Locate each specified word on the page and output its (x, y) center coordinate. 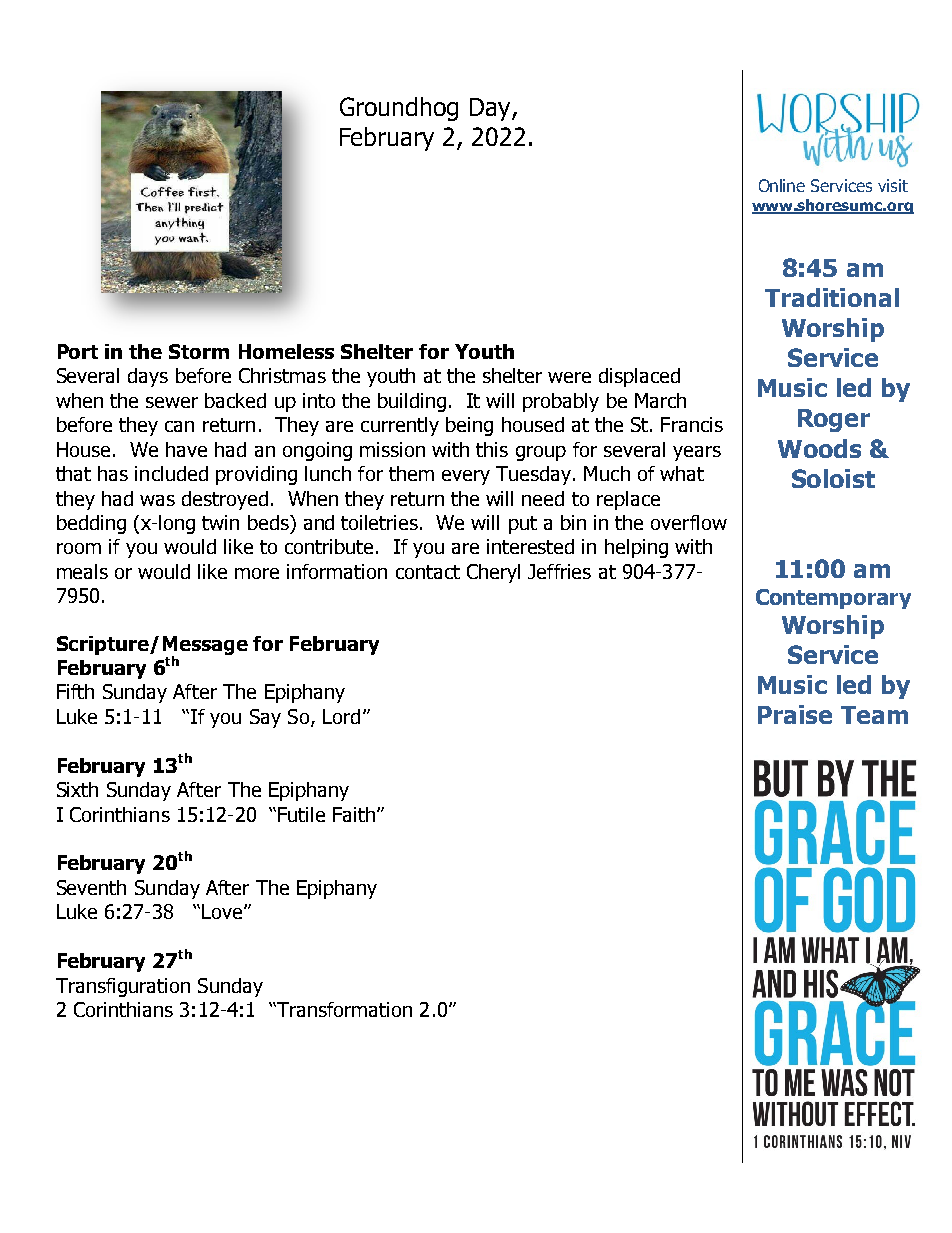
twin (220, 522)
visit (893, 185)
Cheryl (493, 573)
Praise (795, 714)
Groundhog (399, 109)
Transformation (343, 1009)
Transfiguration (123, 987)
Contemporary (833, 599)
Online (782, 185)
